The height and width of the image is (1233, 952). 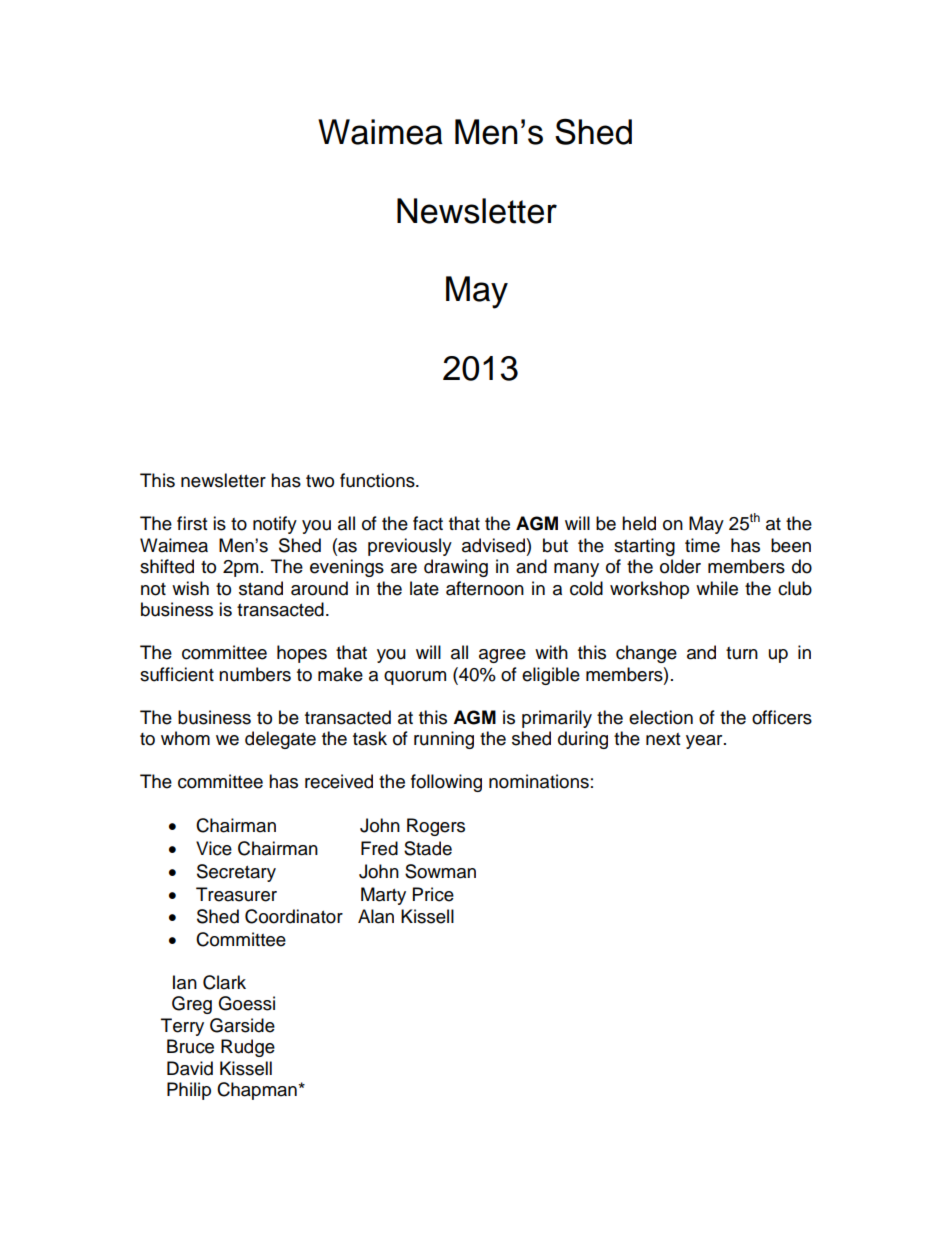 What do you see at coordinates (275, 525) in the image?
I see `notify` at bounding box center [275, 525].
